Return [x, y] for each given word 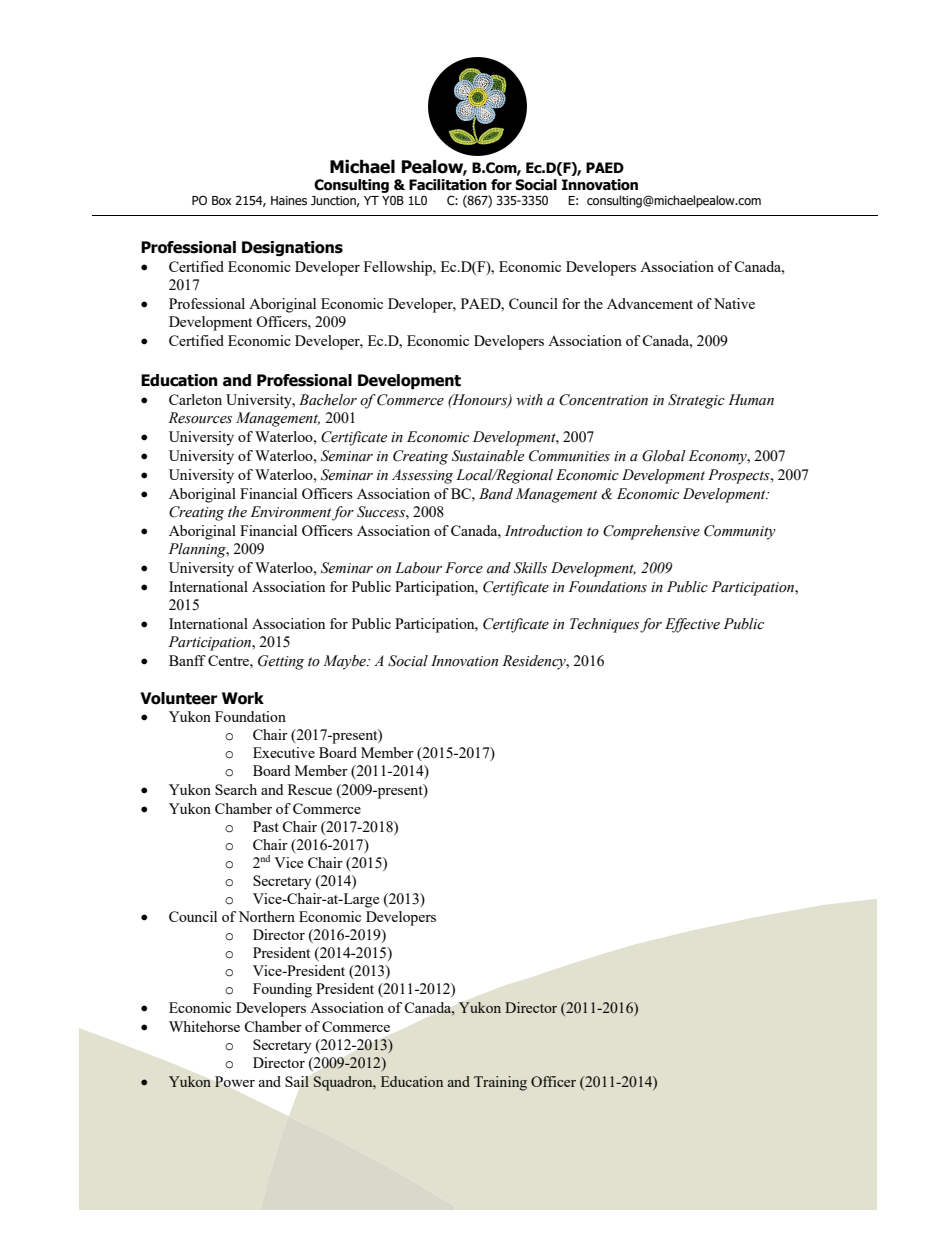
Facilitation [448, 185]
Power [234, 1081]
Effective [692, 625]
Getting [281, 662]
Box [222, 200]
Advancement [650, 303]
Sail [297, 1081]
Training [500, 1083]
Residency [535, 662]
